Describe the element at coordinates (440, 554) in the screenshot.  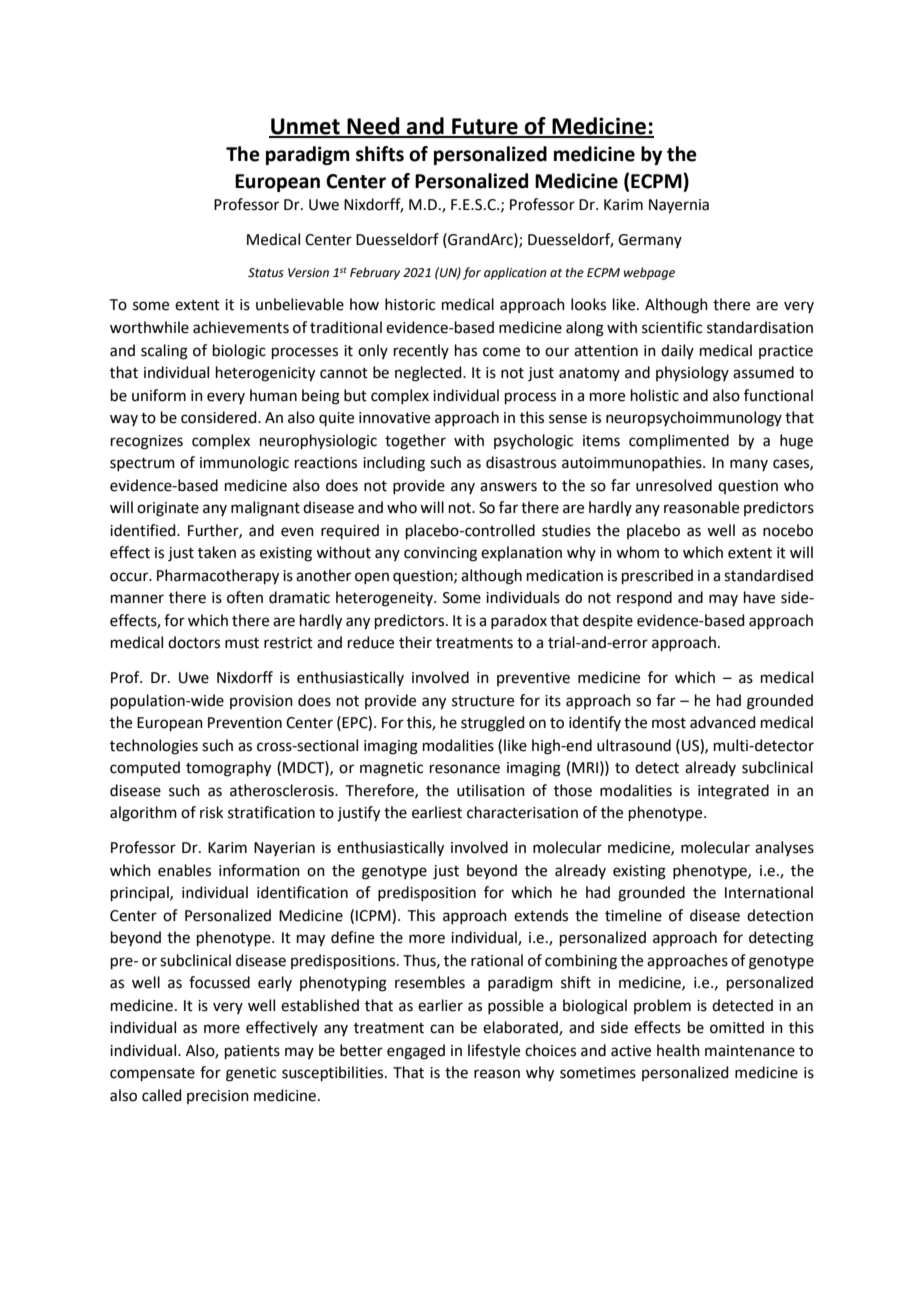
I see `convincing` at that location.
